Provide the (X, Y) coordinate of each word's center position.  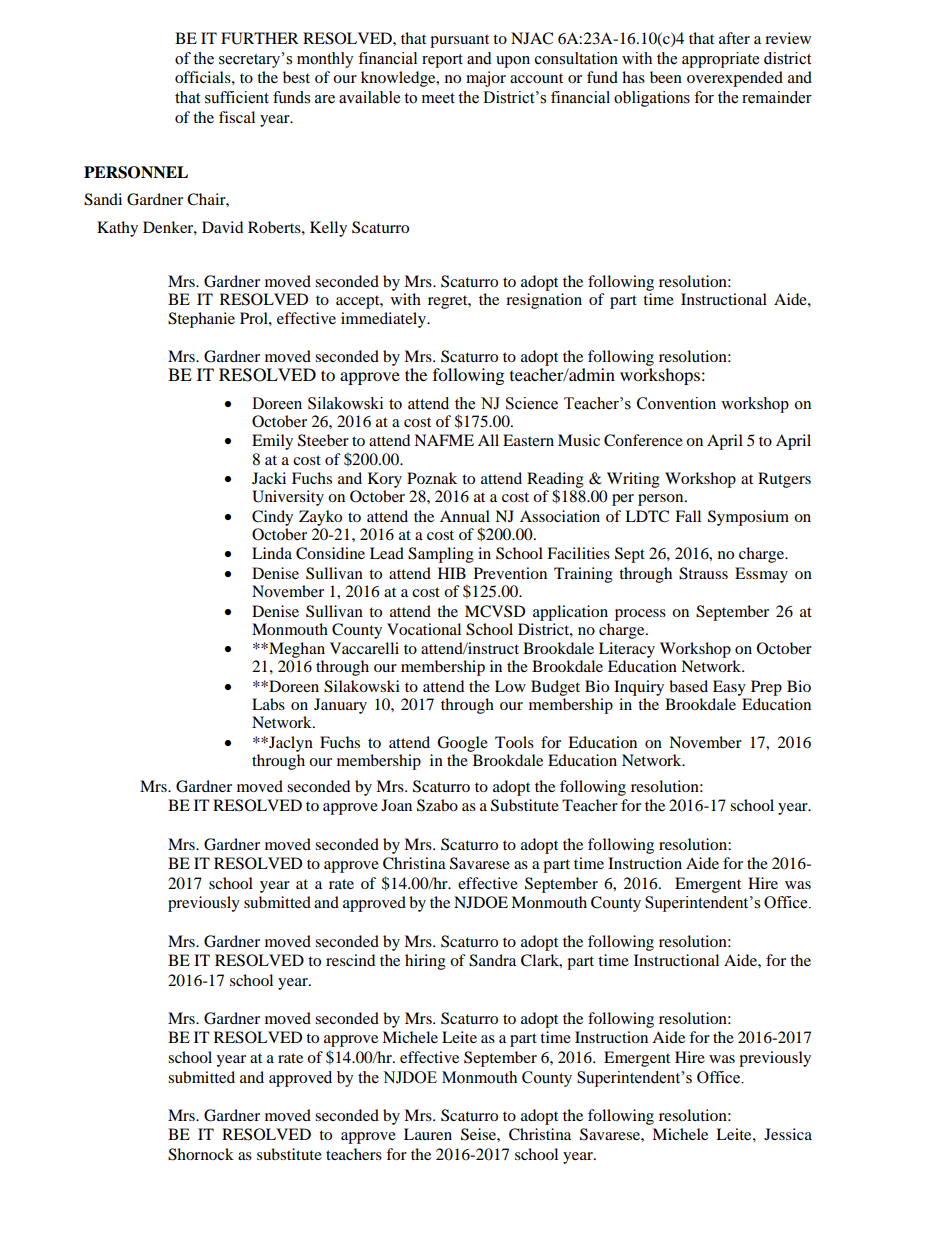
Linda (272, 553)
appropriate (720, 60)
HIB (452, 573)
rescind (350, 960)
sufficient (237, 97)
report (442, 61)
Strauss (703, 573)
